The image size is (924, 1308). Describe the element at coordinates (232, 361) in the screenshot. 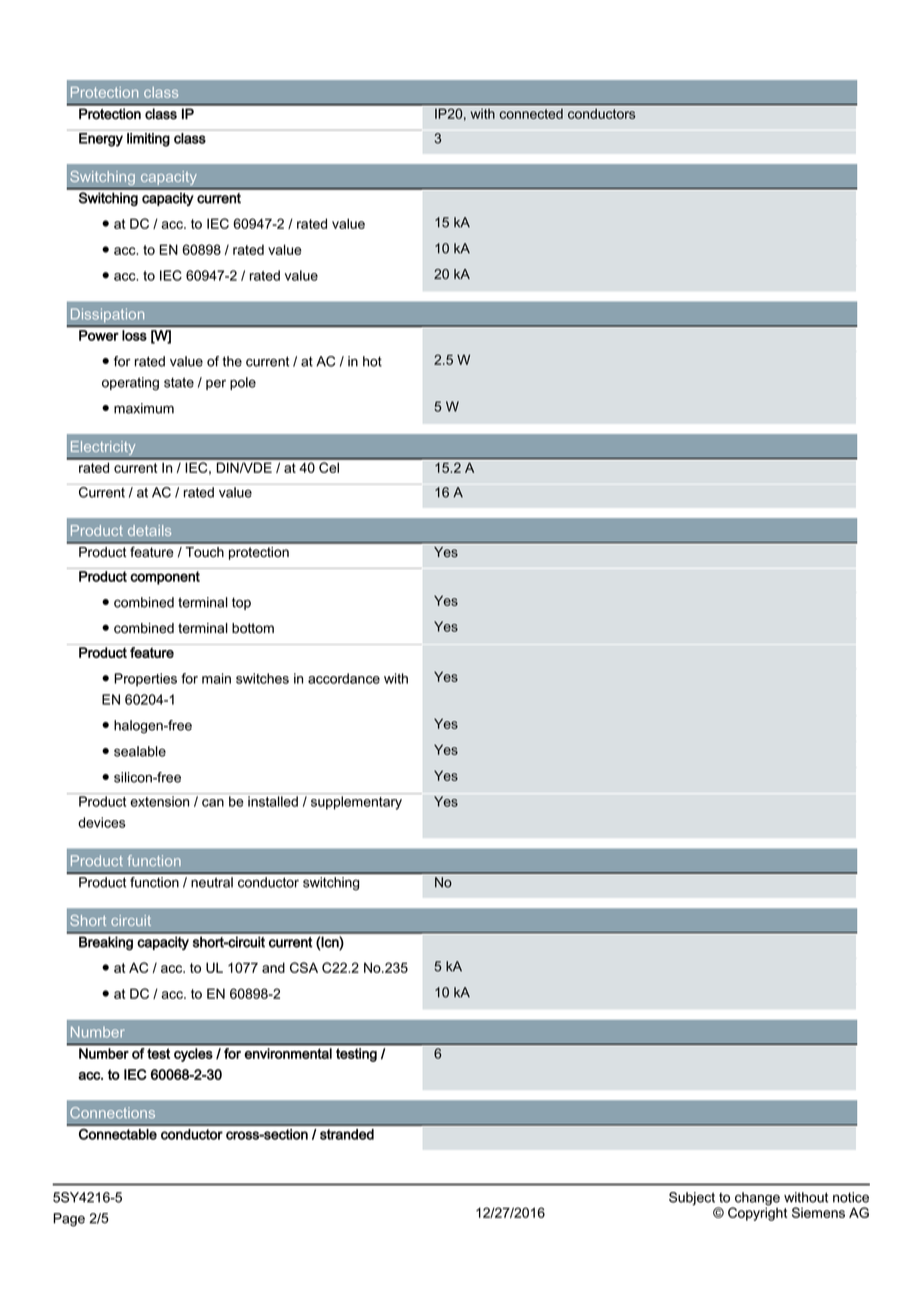

I see `the` at that location.
